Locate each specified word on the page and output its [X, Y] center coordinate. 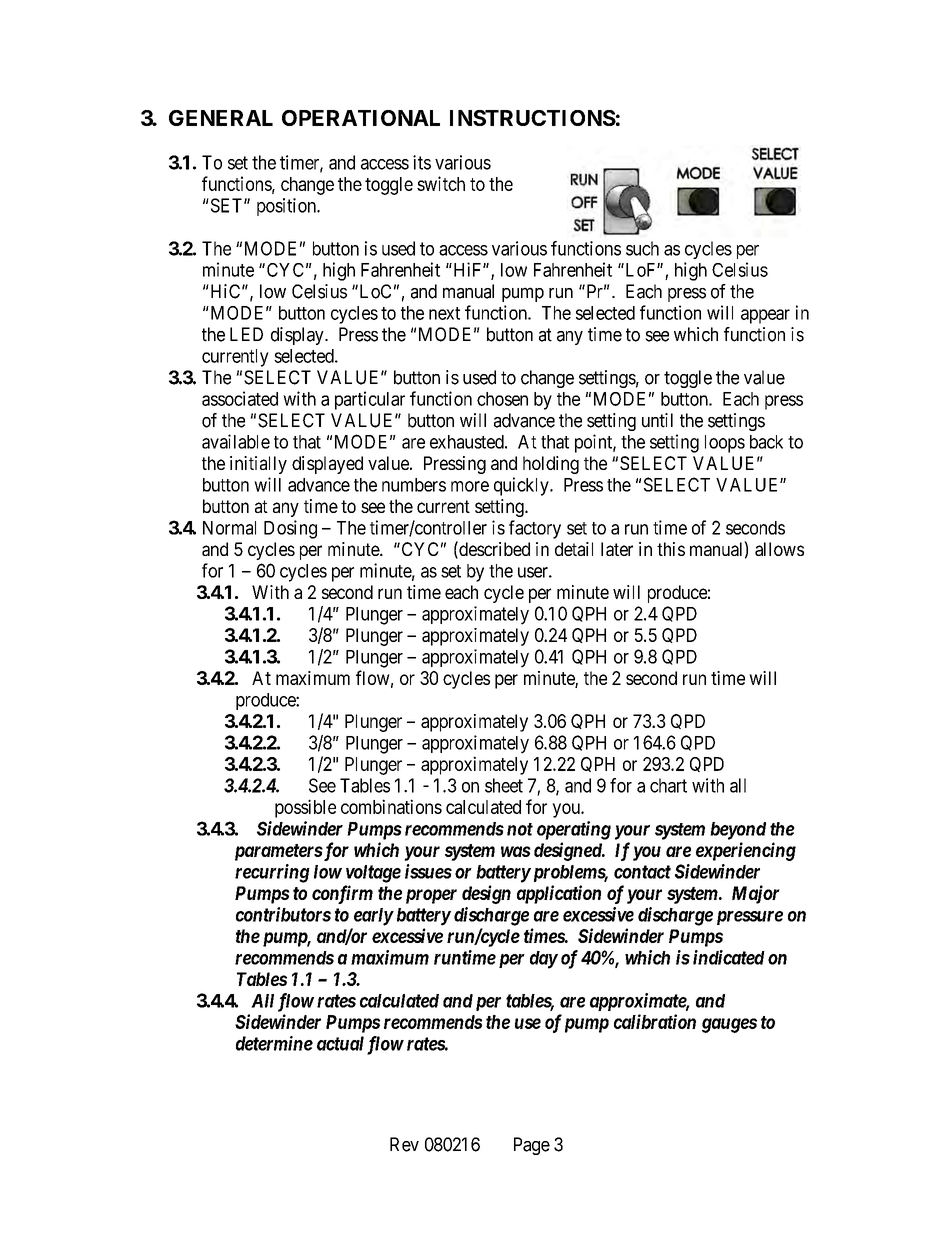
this [671, 549]
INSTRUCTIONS [533, 118]
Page [532, 1146]
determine [274, 1043]
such [642, 248]
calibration [655, 1021]
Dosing [290, 529]
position [287, 207]
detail [574, 549]
